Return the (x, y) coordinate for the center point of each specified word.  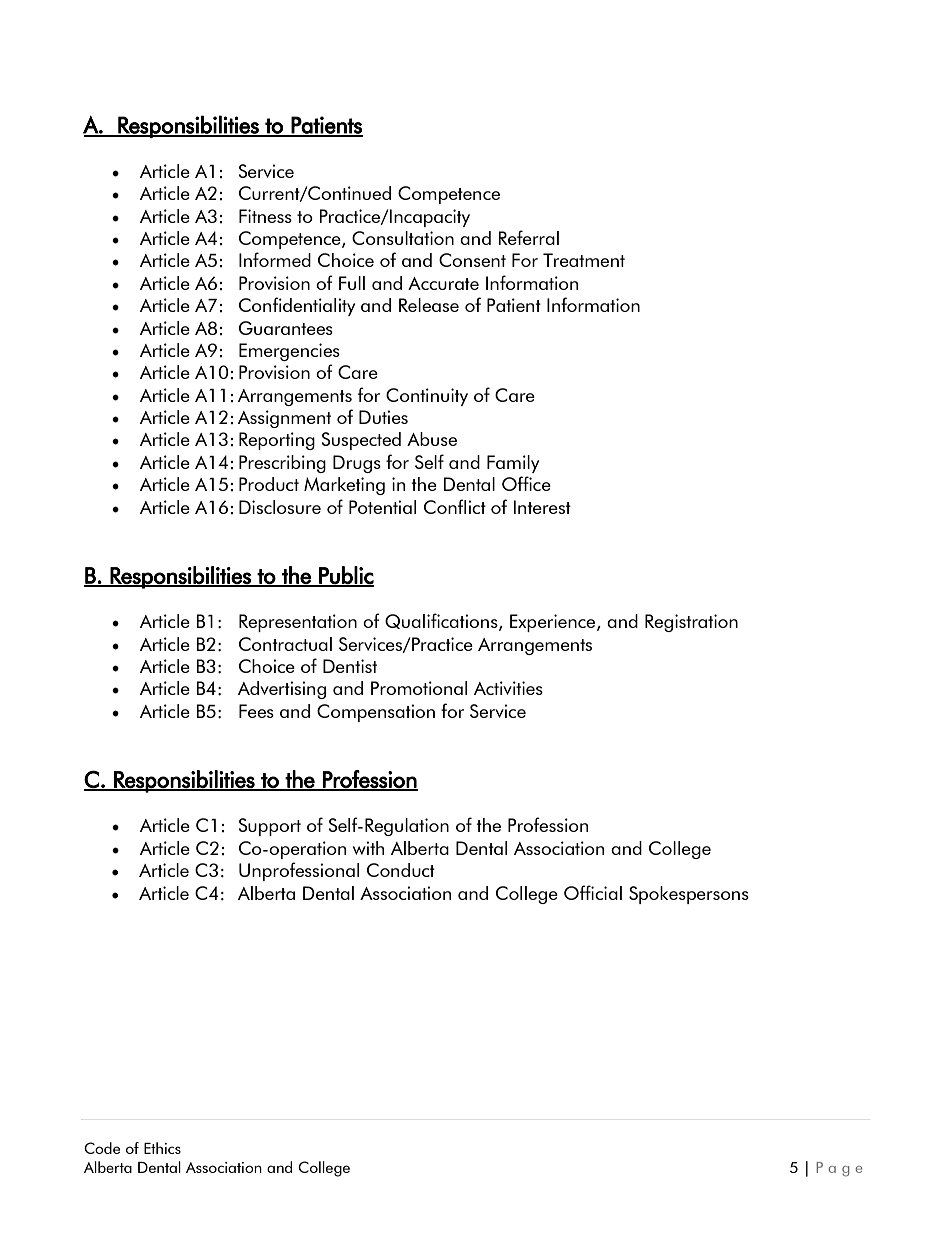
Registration (691, 623)
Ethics (162, 1148)
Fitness (265, 216)
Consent (472, 260)
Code (102, 1148)
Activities (508, 688)
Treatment (584, 260)
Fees (256, 711)
